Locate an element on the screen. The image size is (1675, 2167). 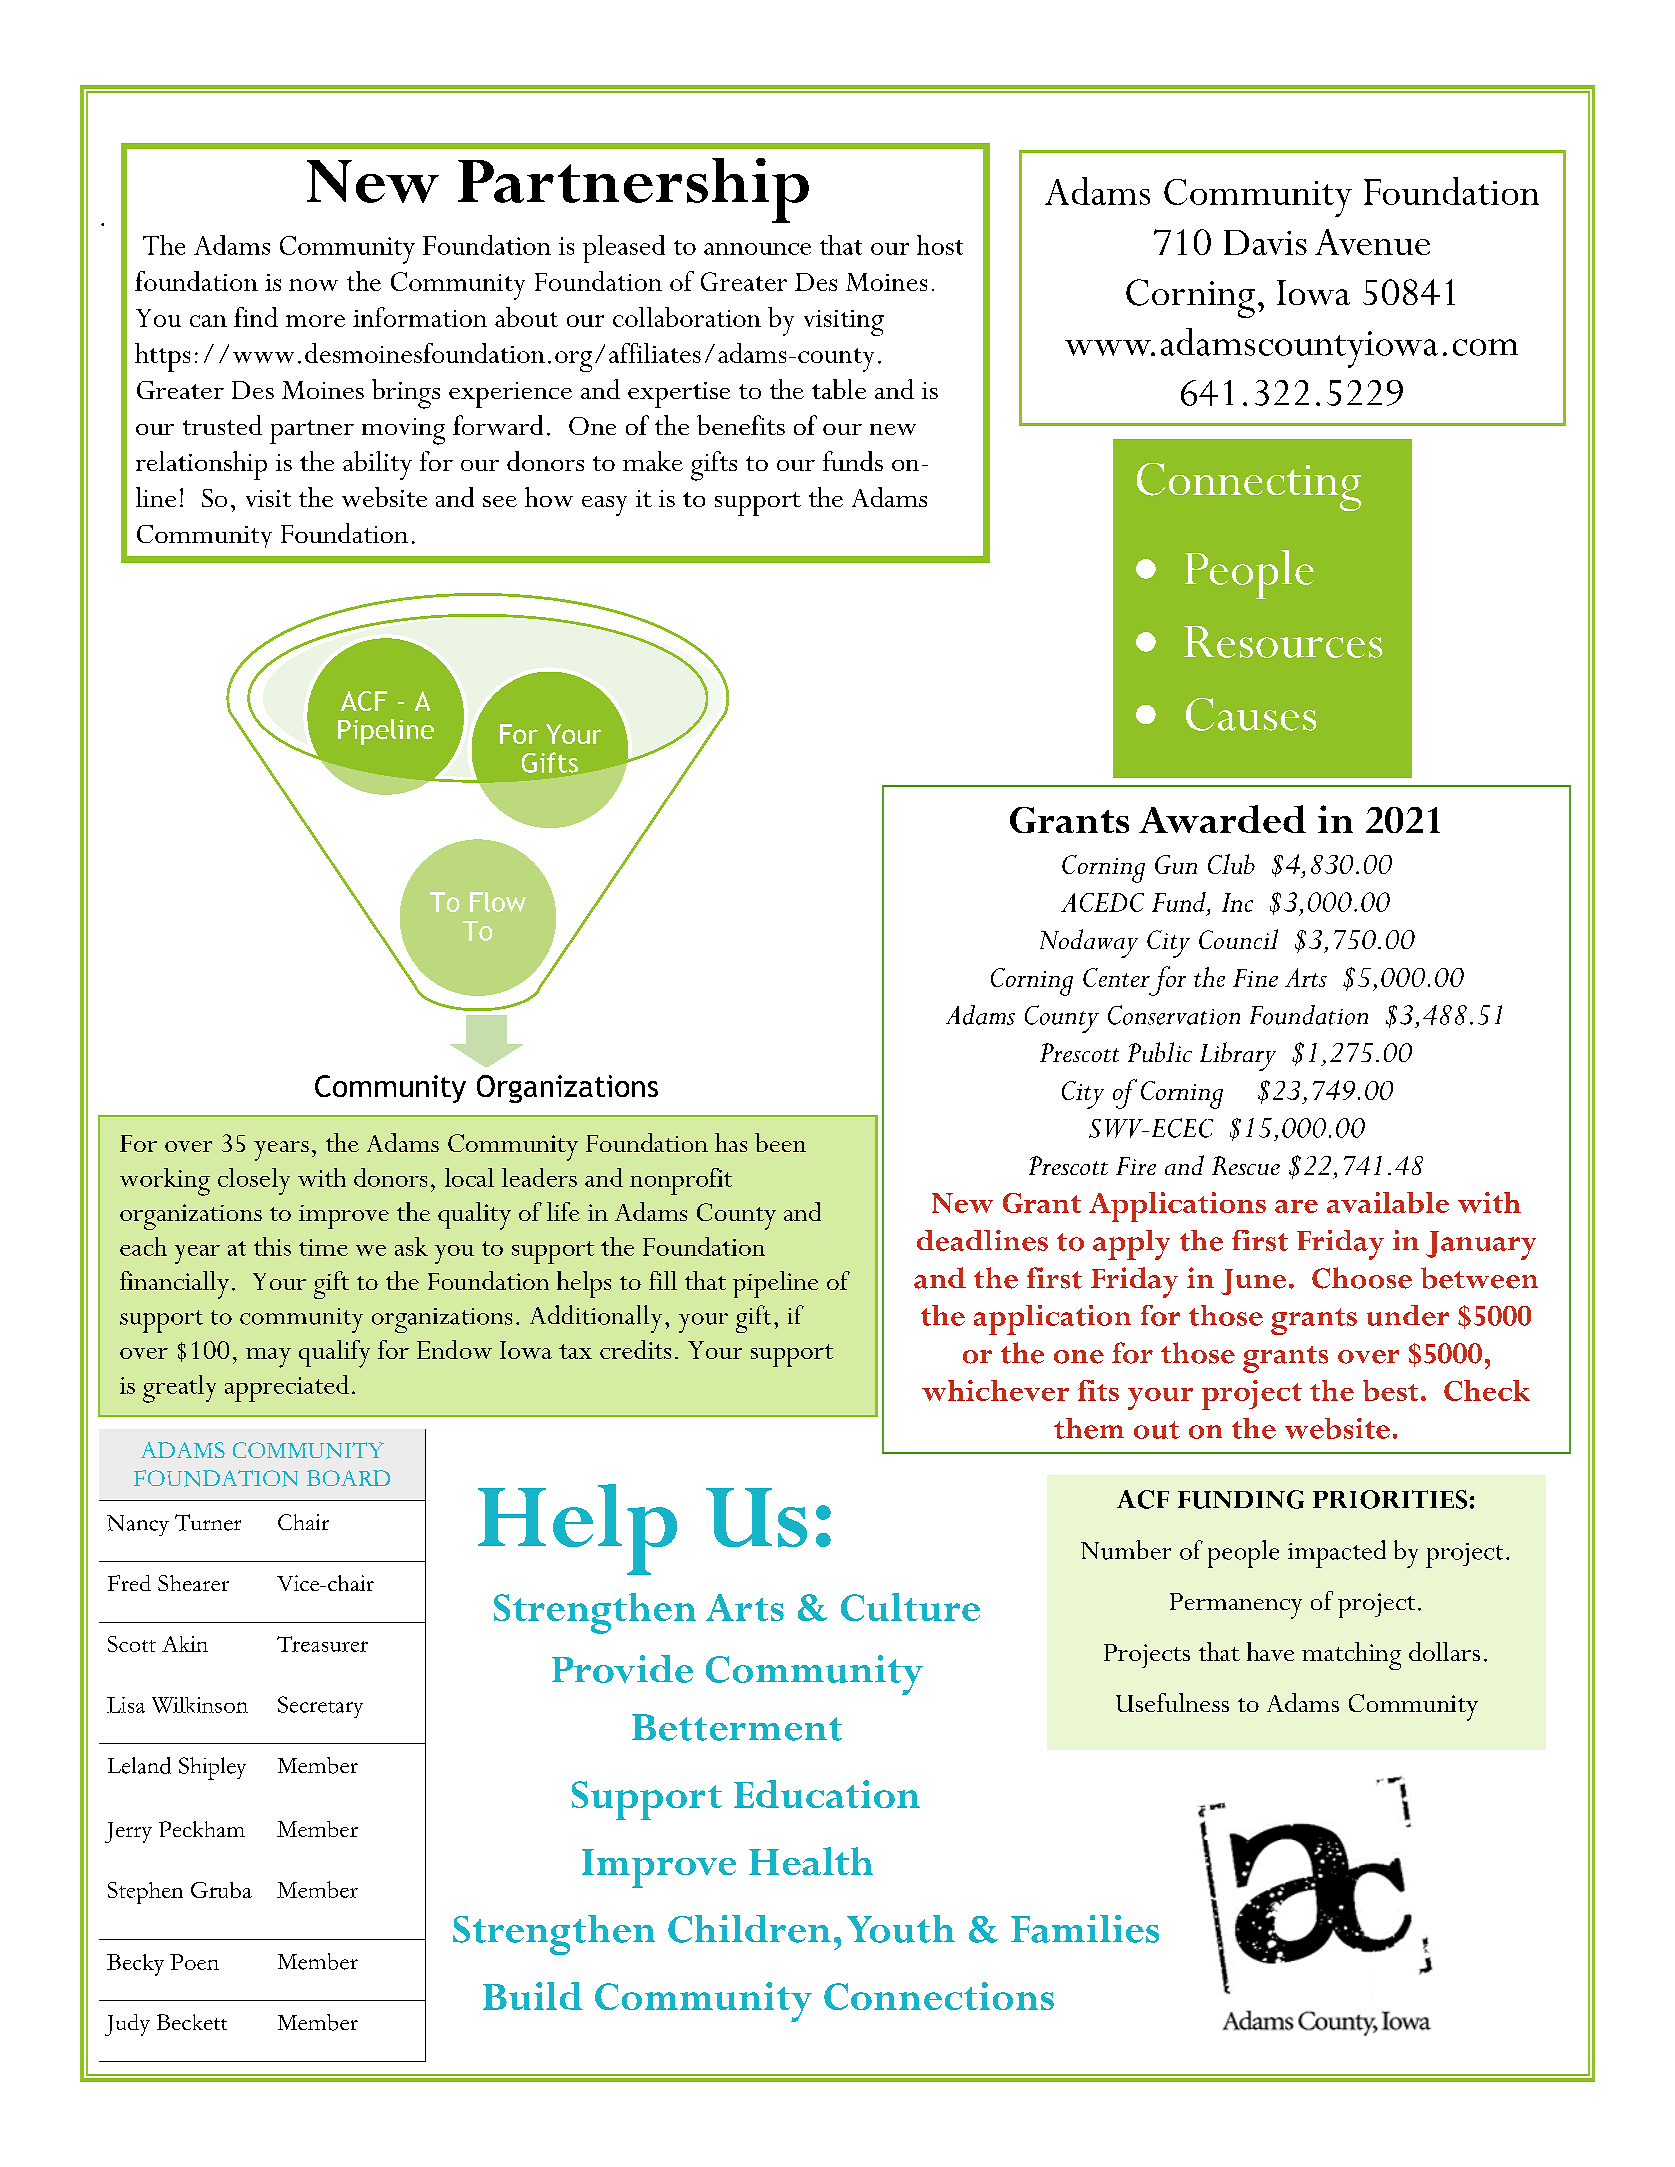
whichever is located at coordinates (995, 1390).
